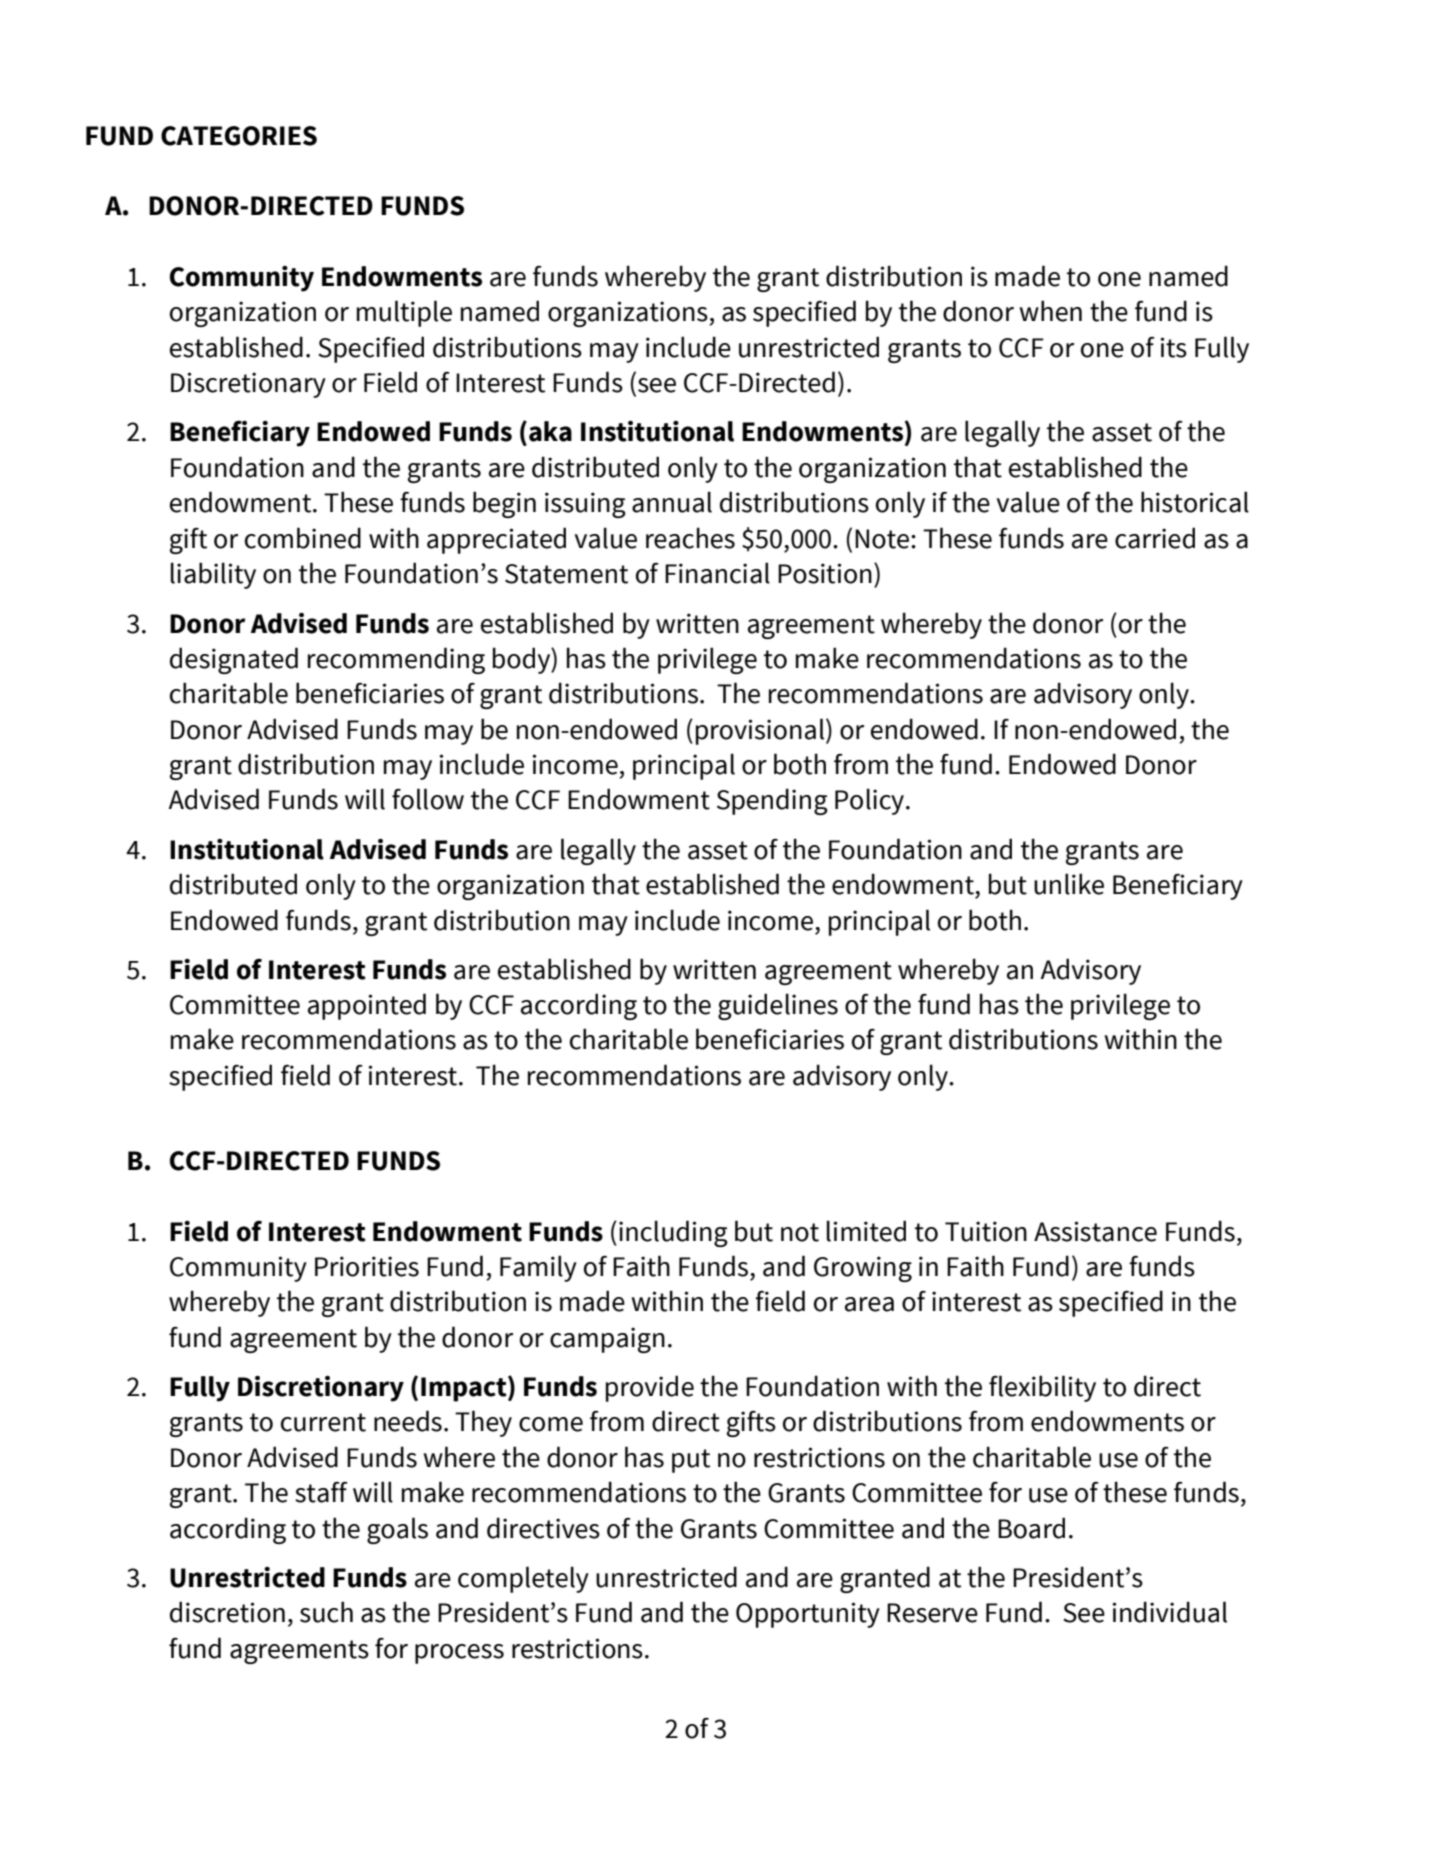 The height and width of the image is (1857, 1435). I want to click on Spending, so click(772, 801).
